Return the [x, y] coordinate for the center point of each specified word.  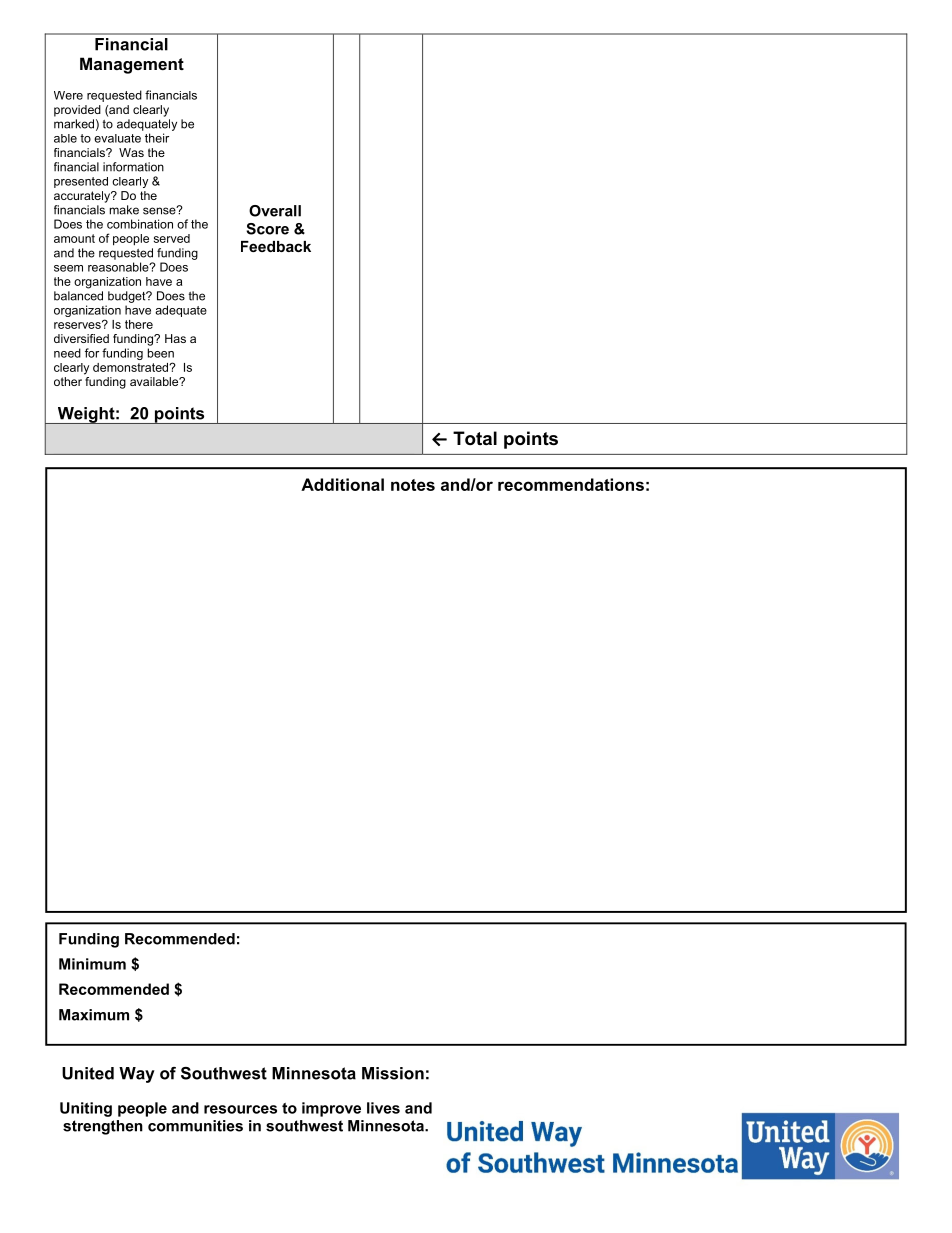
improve [331, 1109]
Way [137, 1075]
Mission [393, 1073]
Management [132, 65]
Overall [275, 211]
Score [267, 229]
